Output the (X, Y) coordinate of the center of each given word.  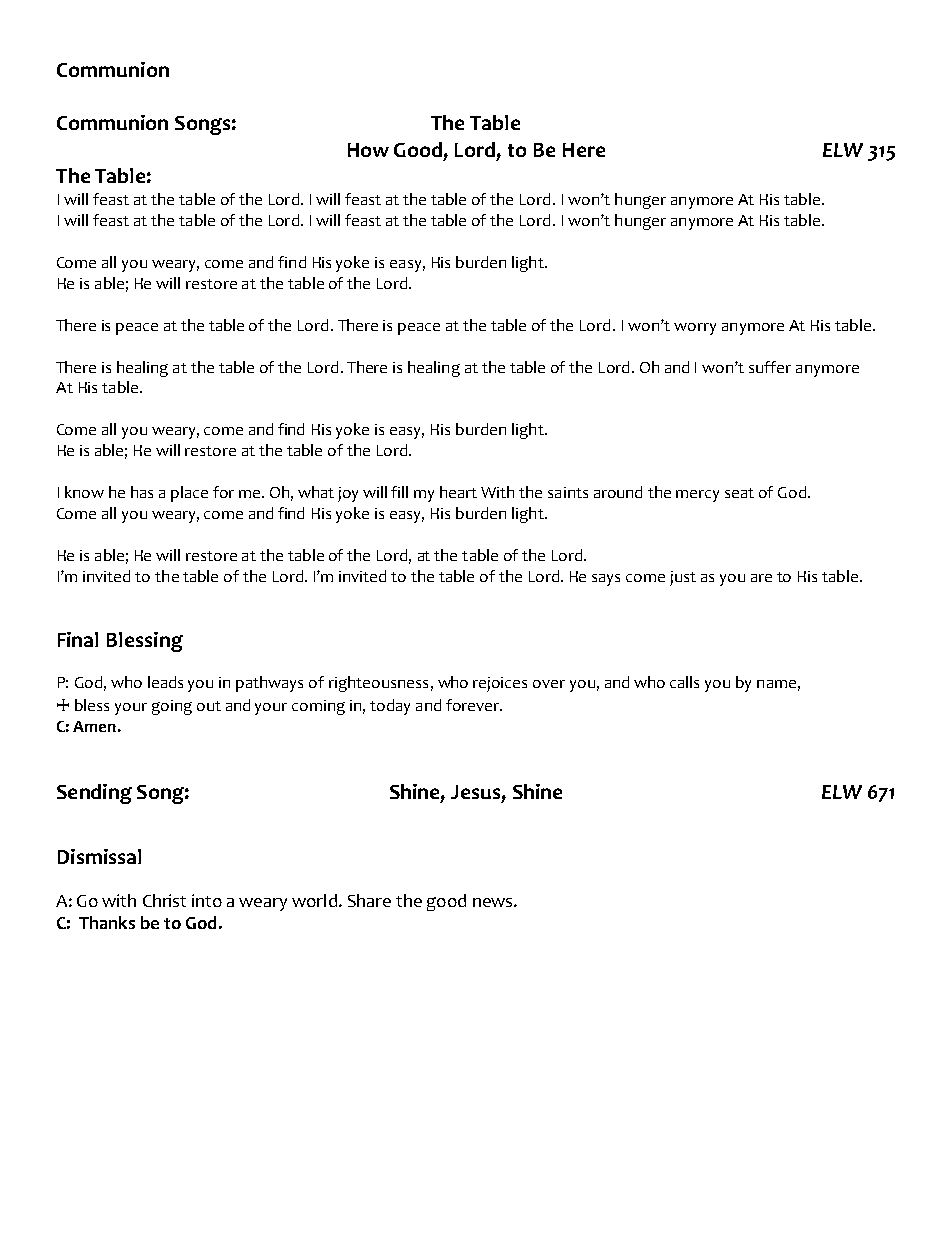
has (142, 492)
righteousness (378, 684)
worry (695, 329)
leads (165, 682)
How (368, 150)
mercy (697, 496)
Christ (164, 900)
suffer (770, 367)
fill (399, 492)
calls (684, 682)
